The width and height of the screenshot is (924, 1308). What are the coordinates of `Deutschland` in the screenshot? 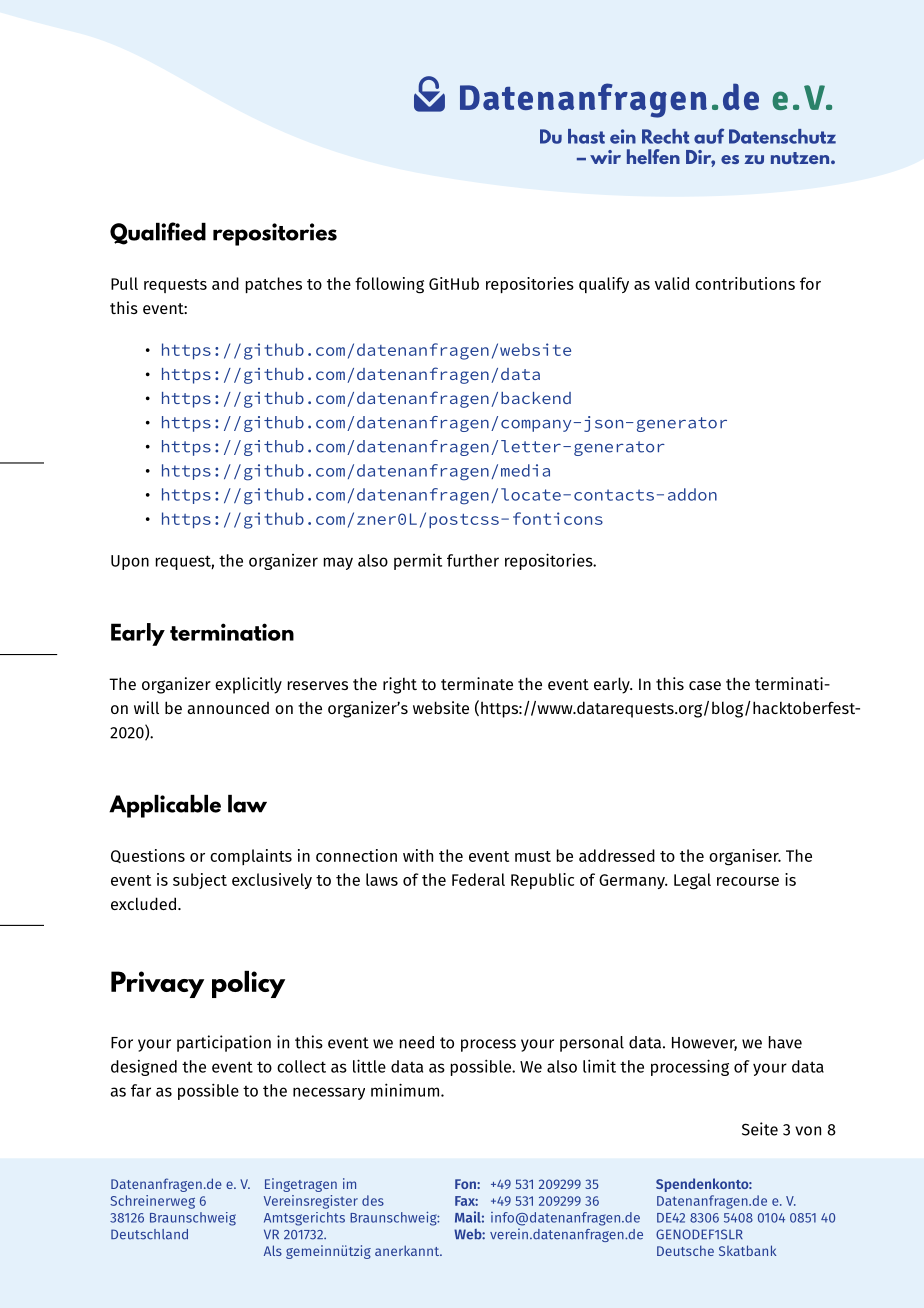 It's located at (149, 1234).
